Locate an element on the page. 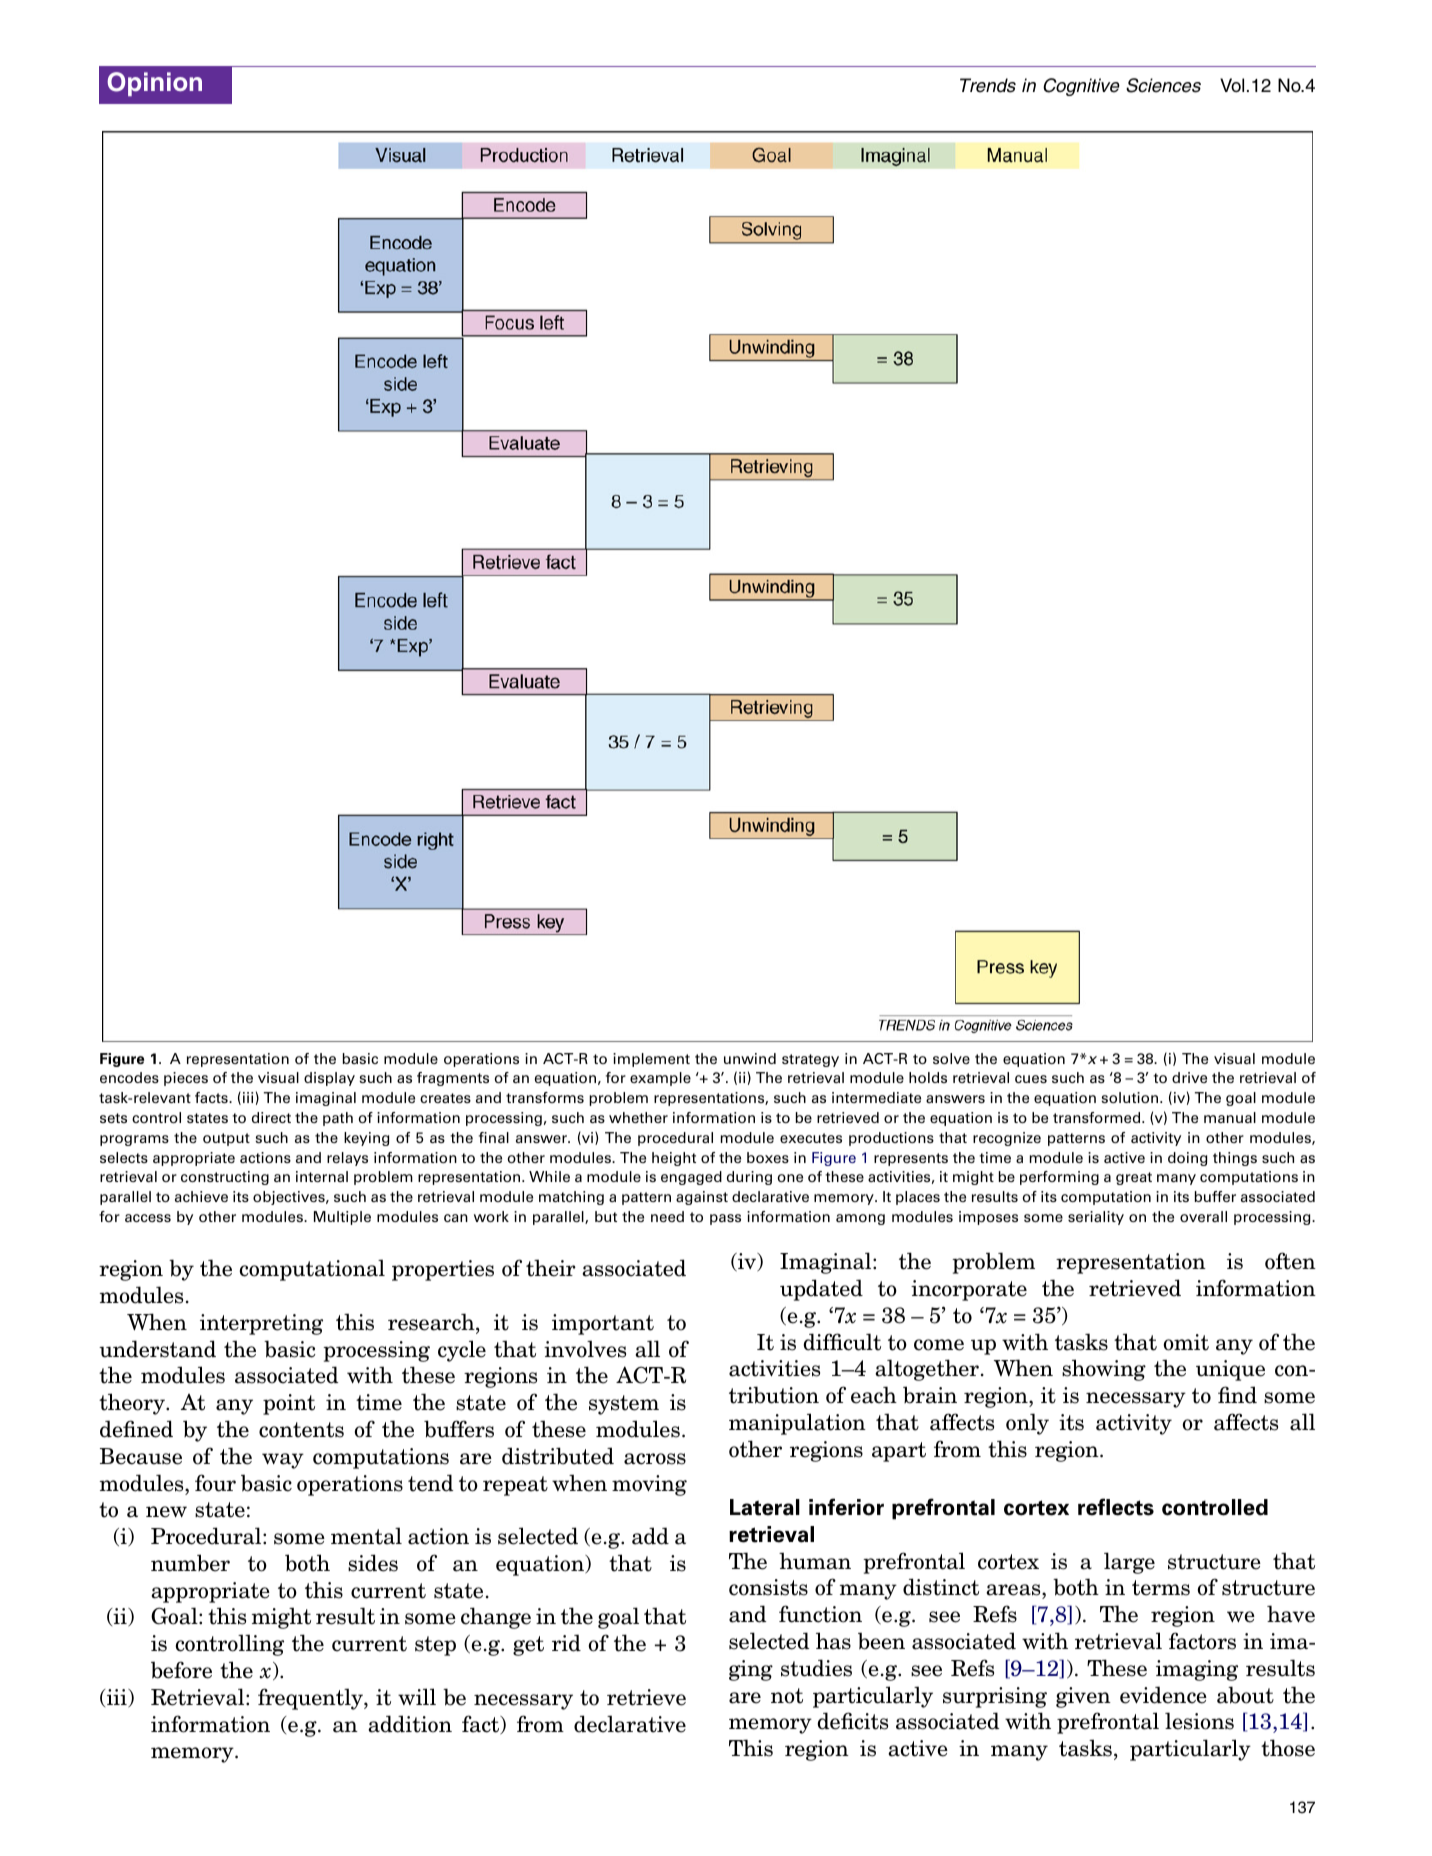 The image size is (1432, 1856). pieces is located at coordinates (186, 1079).
